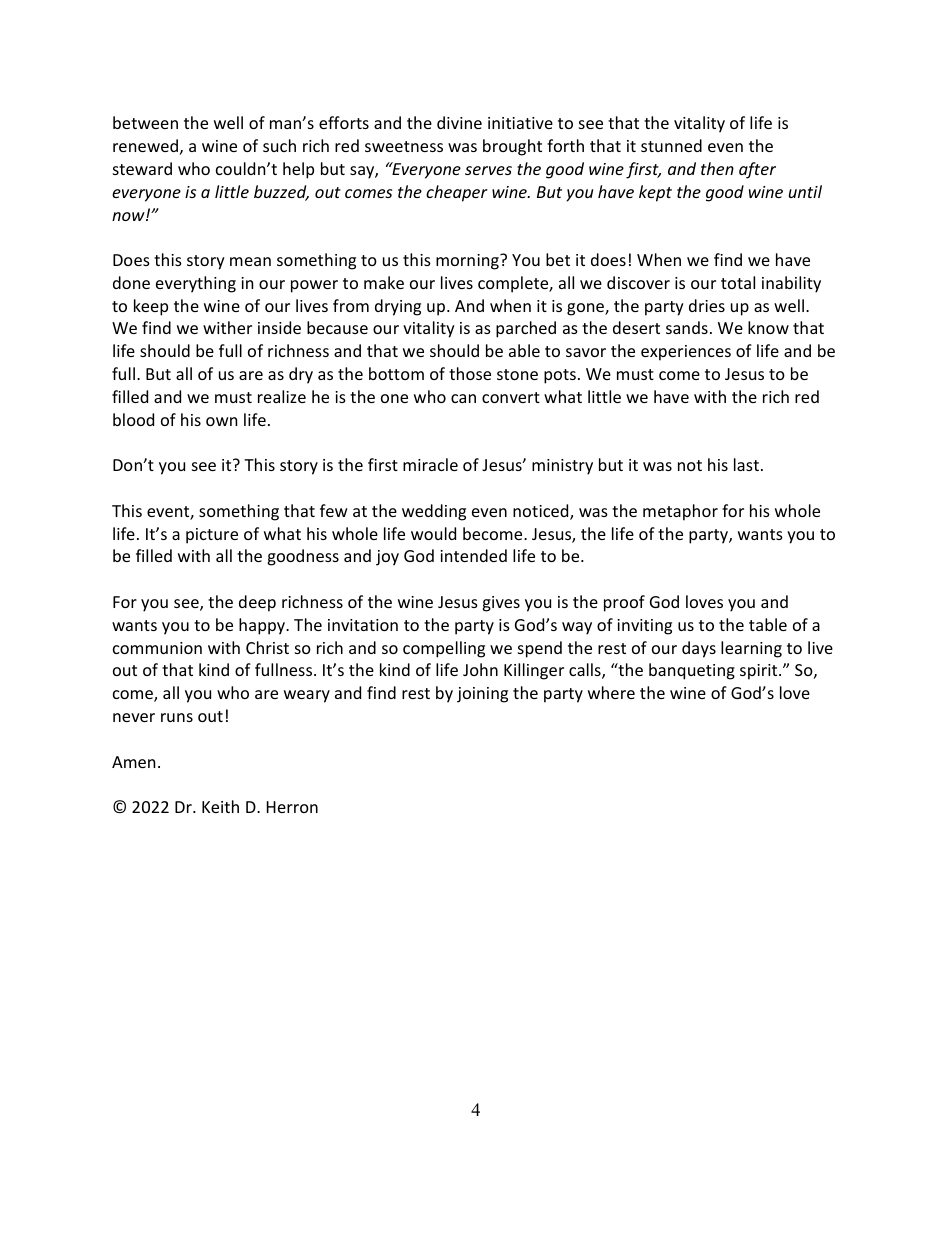 The image size is (952, 1233). I want to click on Keith, so click(220, 806).
